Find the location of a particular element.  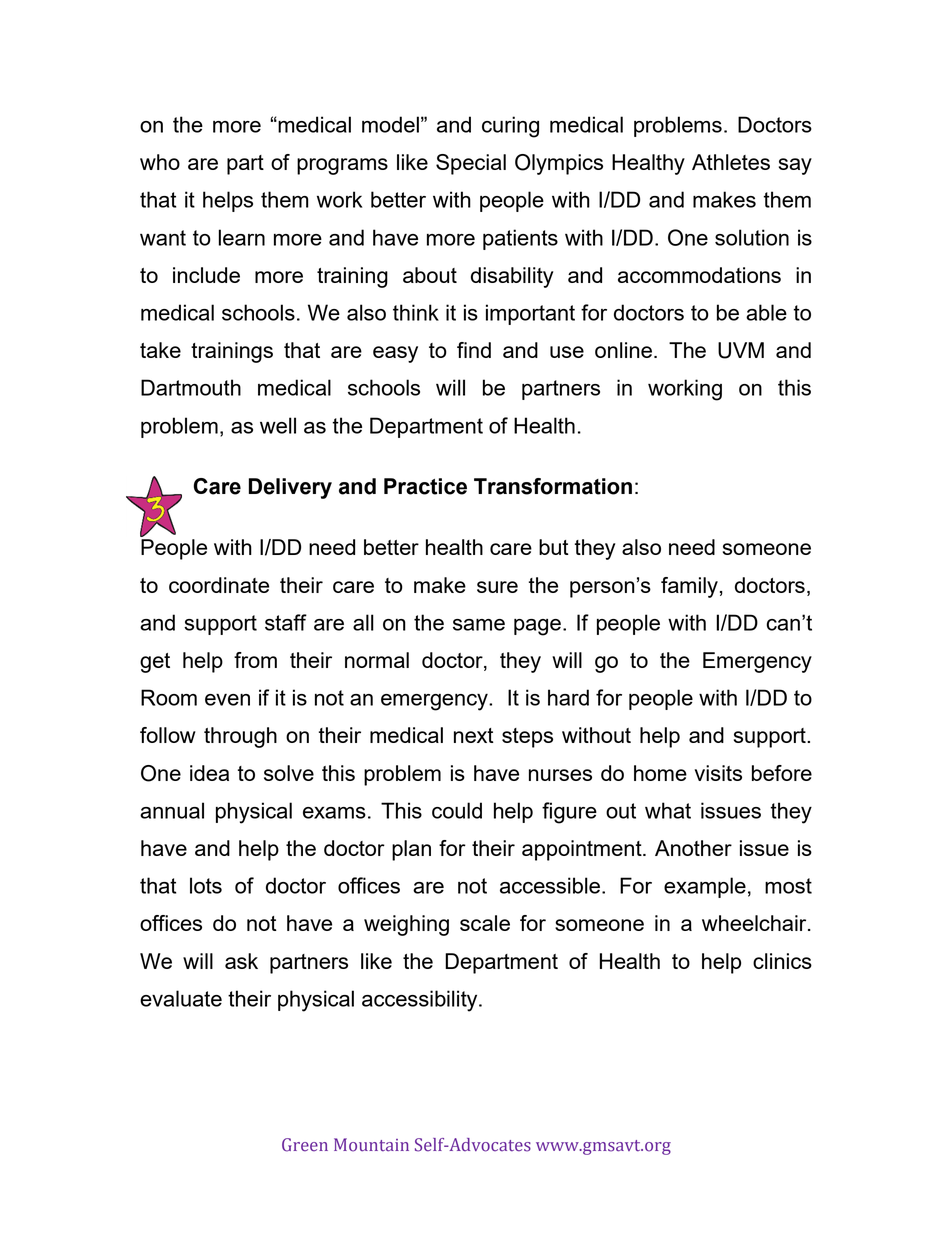

lots is located at coordinates (206, 885).
